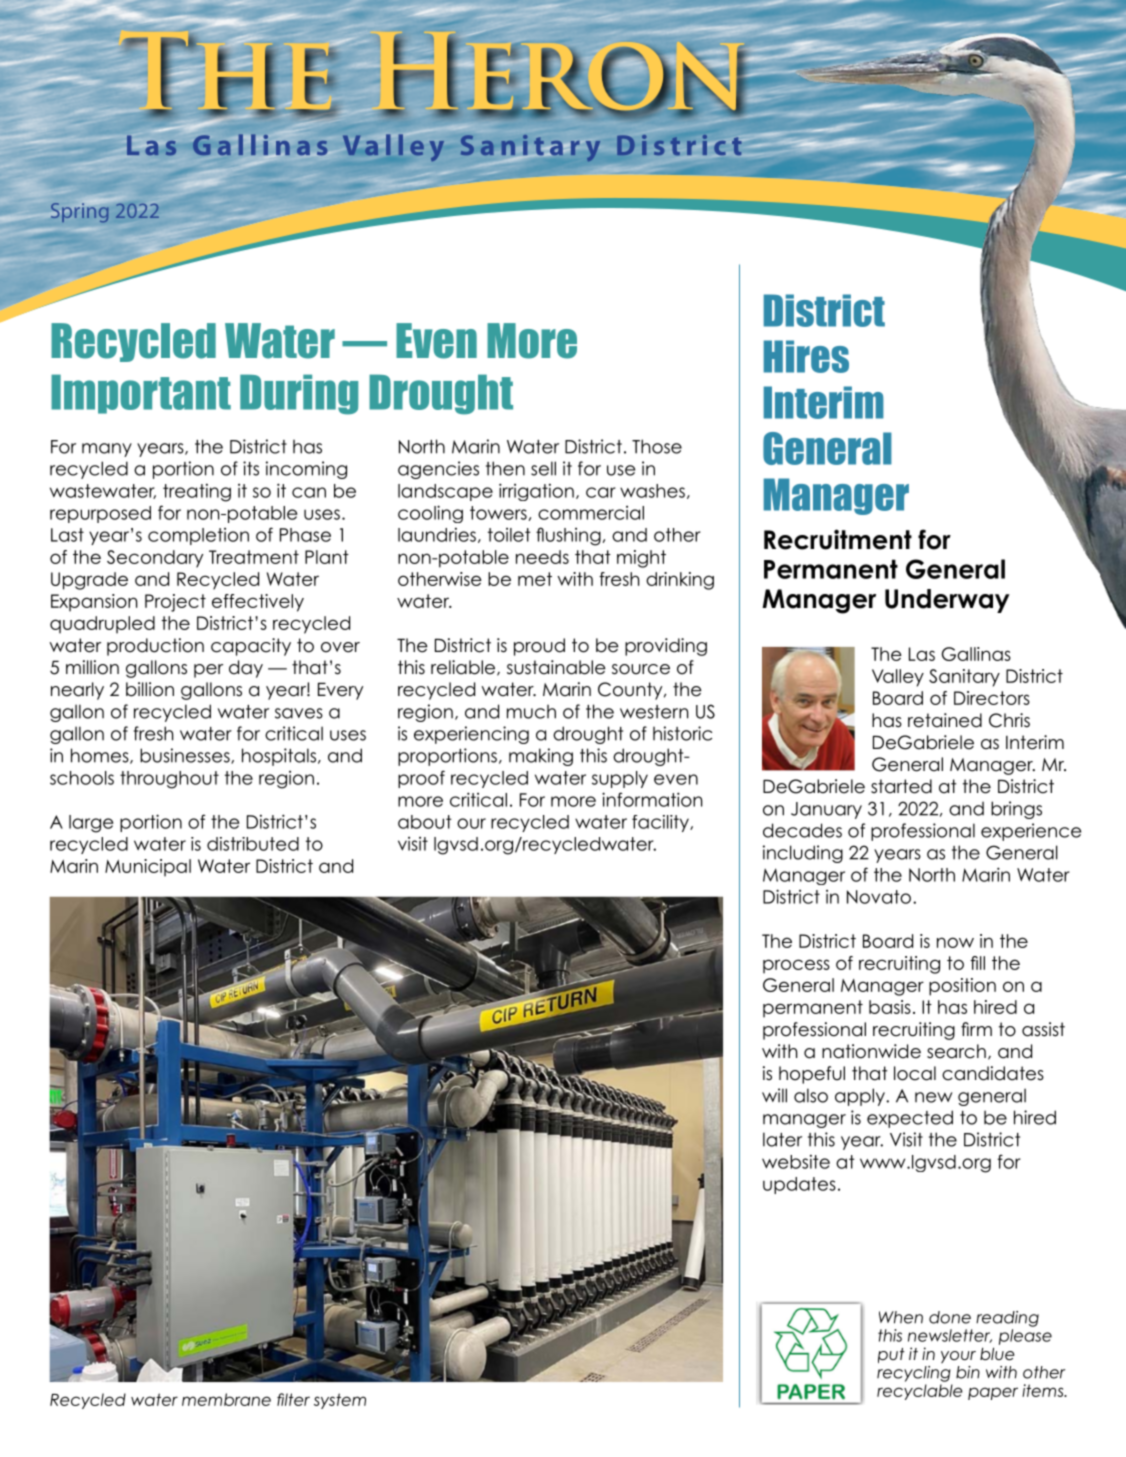  I want to click on recycling, so click(914, 1374).
